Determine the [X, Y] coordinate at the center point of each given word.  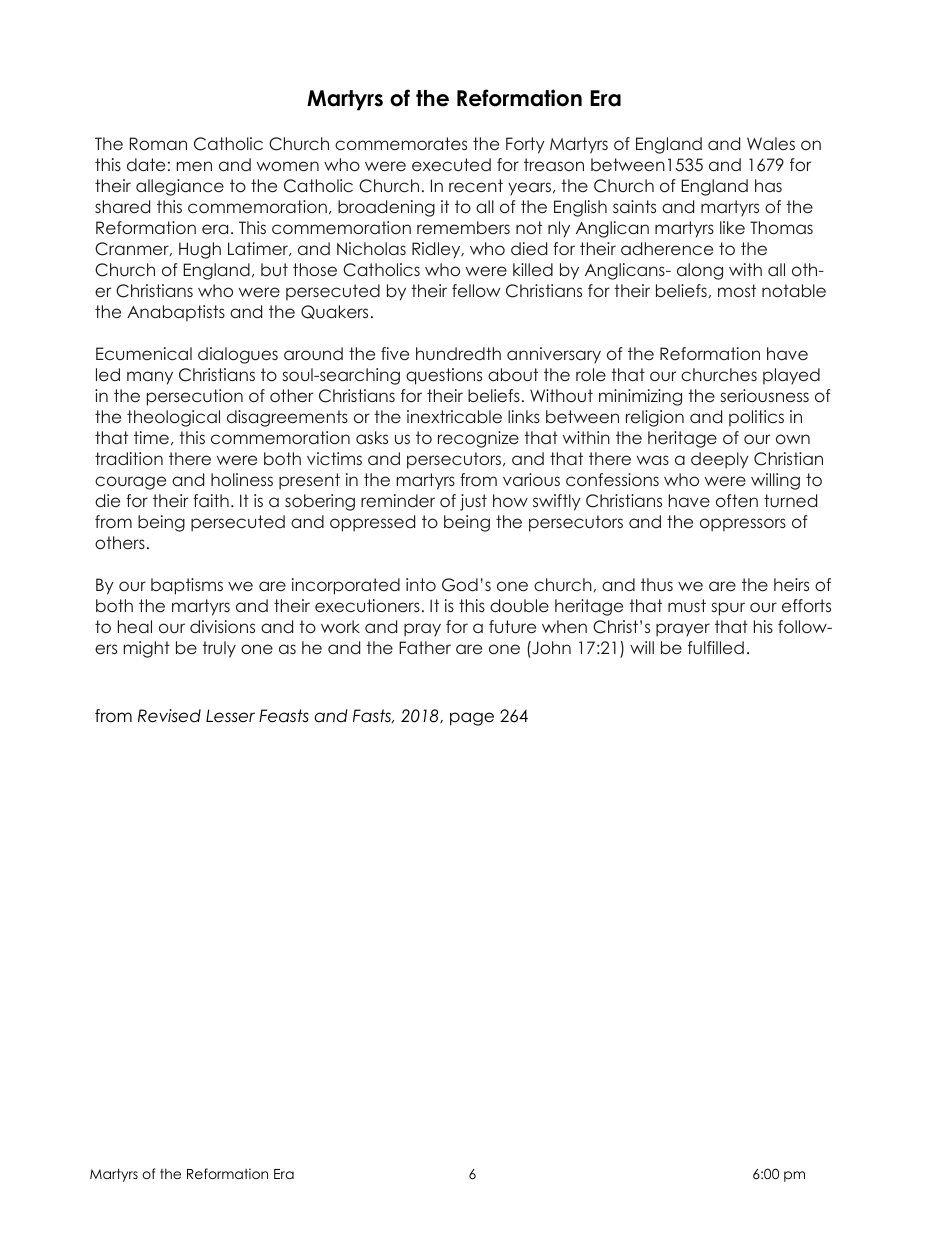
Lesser [230, 716]
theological [173, 418]
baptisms [187, 586]
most [737, 290]
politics [756, 418]
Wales [771, 143]
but [274, 269]
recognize [478, 439]
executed [451, 164]
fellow [476, 290]
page [472, 719]
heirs [791, 584]
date [146, 164]
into [421, 584]
